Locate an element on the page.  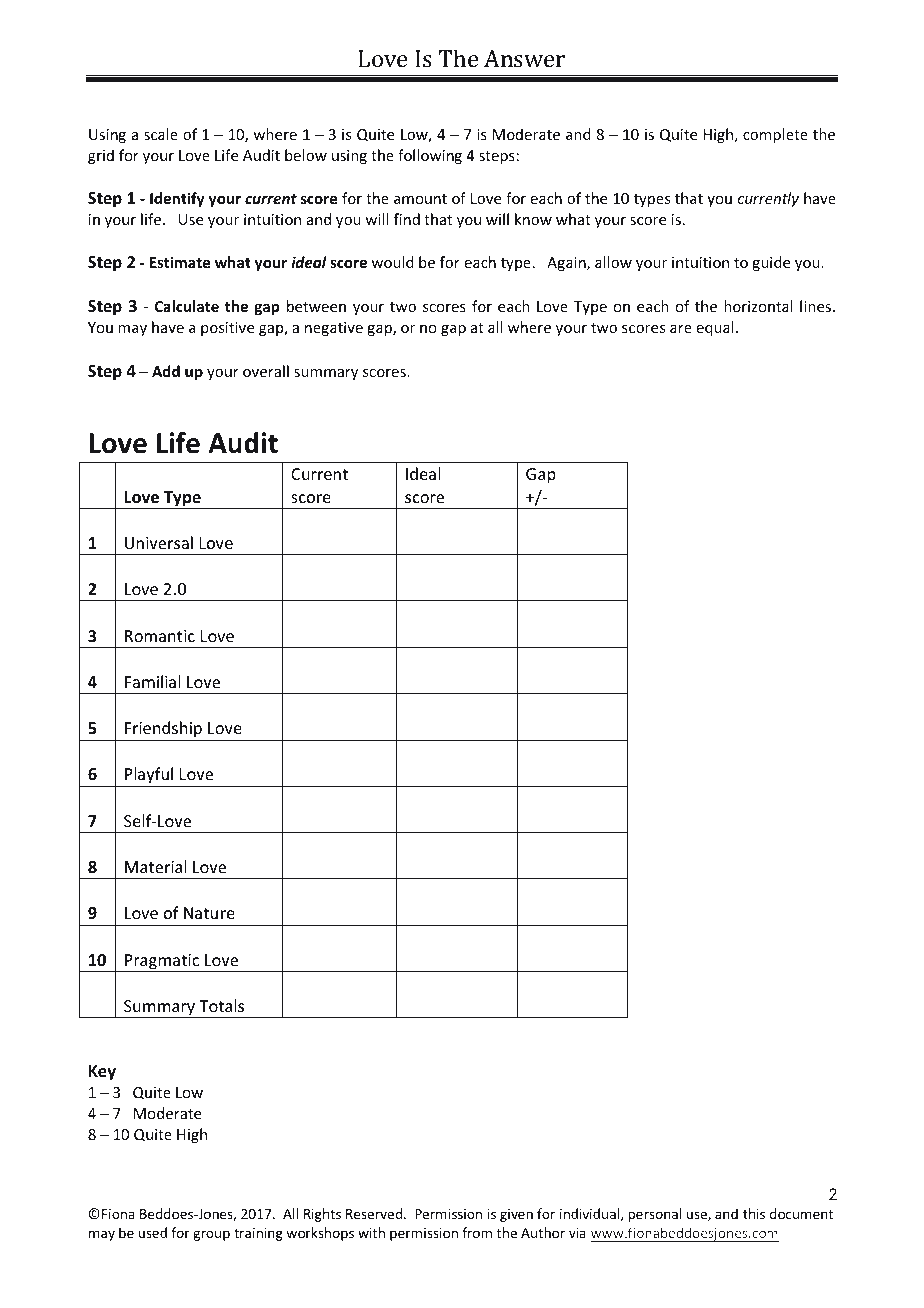
Totals is located at coordinates (221, 1005).
